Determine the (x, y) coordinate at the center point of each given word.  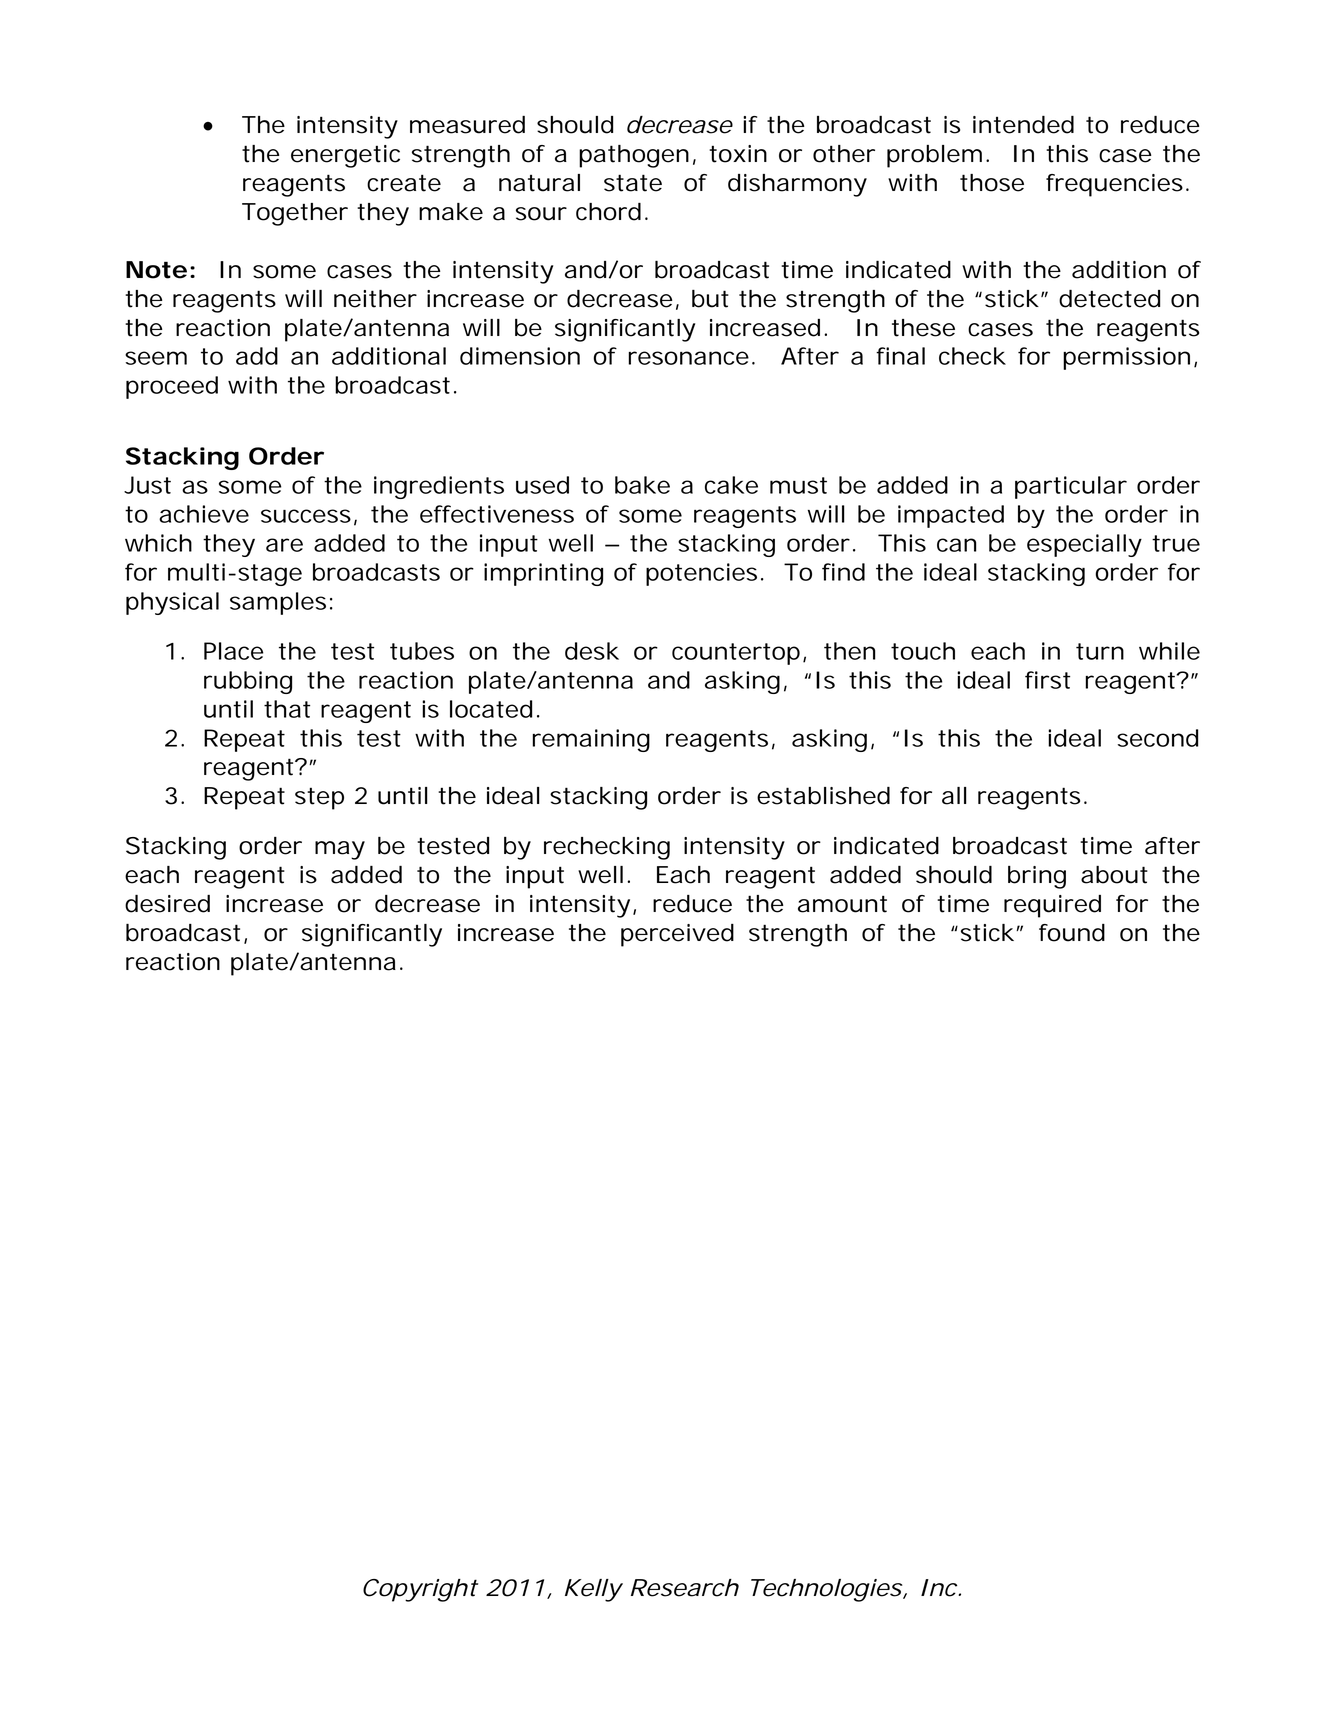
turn (1100, 651)
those (992, 183)
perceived (677, 935)
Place (234, 651)
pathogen (634, 156)
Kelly (593, 1590)
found (1072, 933)
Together (295, 214)
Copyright (420, 1590)
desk (592, 651)
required (1052, 906)
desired (167, 904)
